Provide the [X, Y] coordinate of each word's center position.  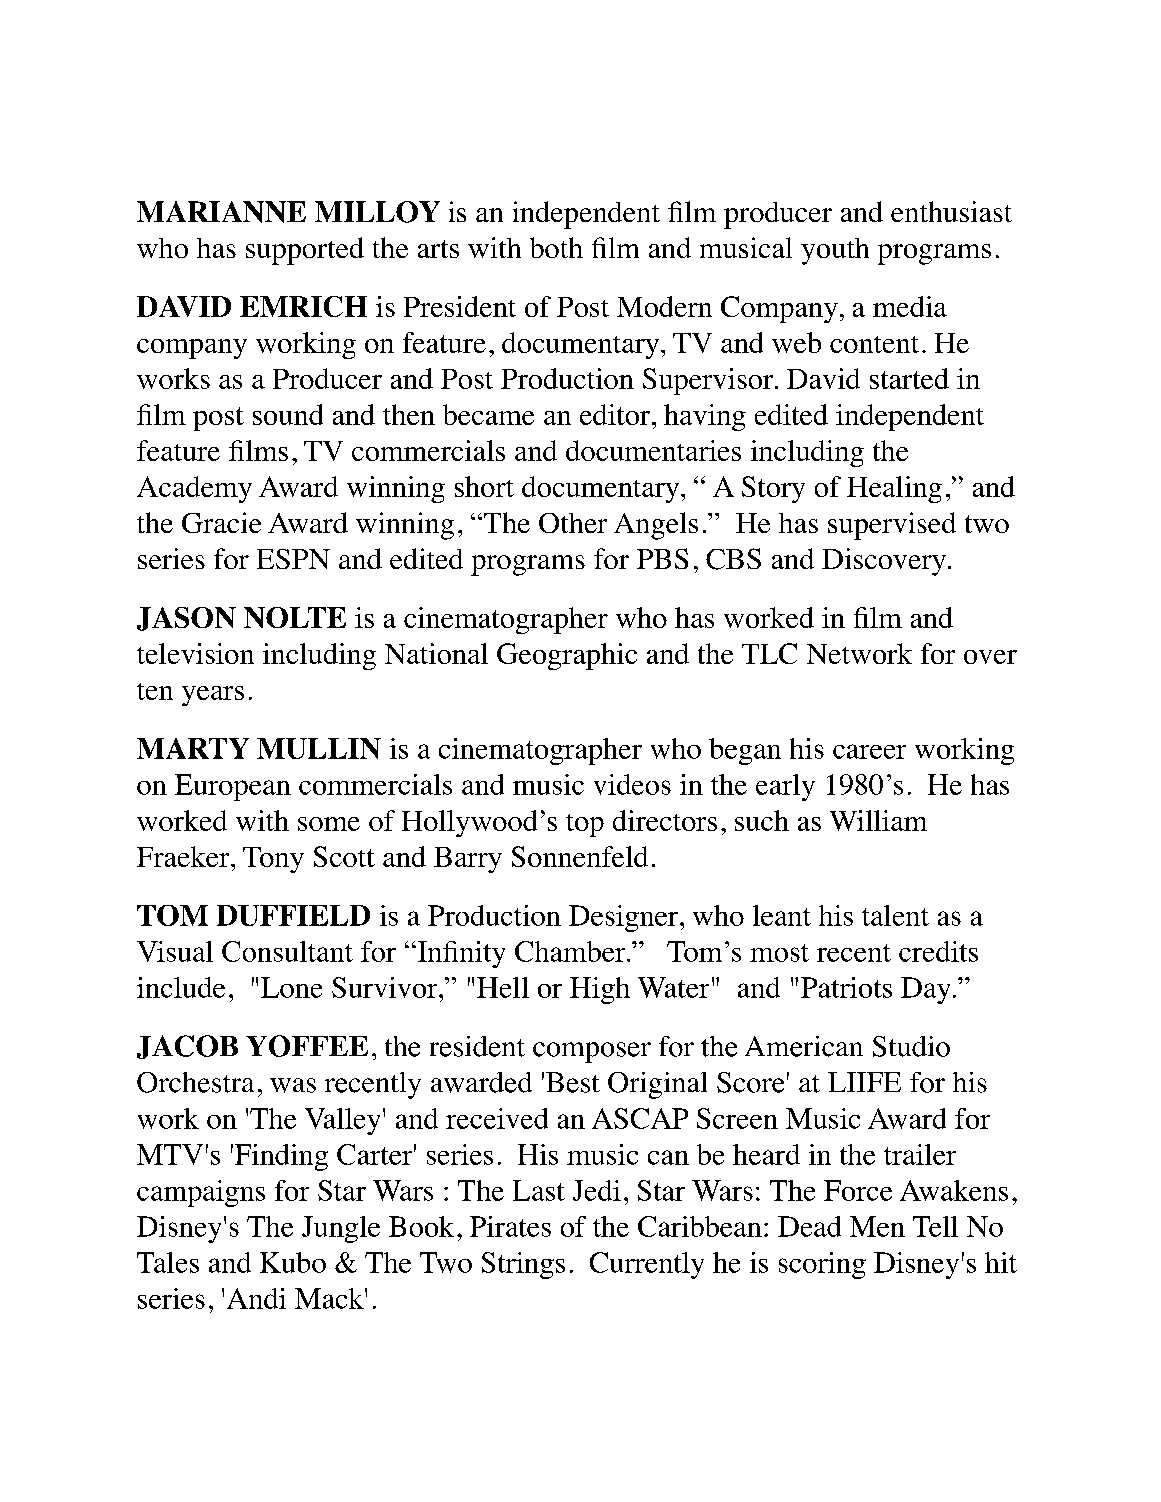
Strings [523, 1265]
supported [305, 251]
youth [835, 251]
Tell [935, 1226]
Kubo [293, 1262]
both [556, 247]
